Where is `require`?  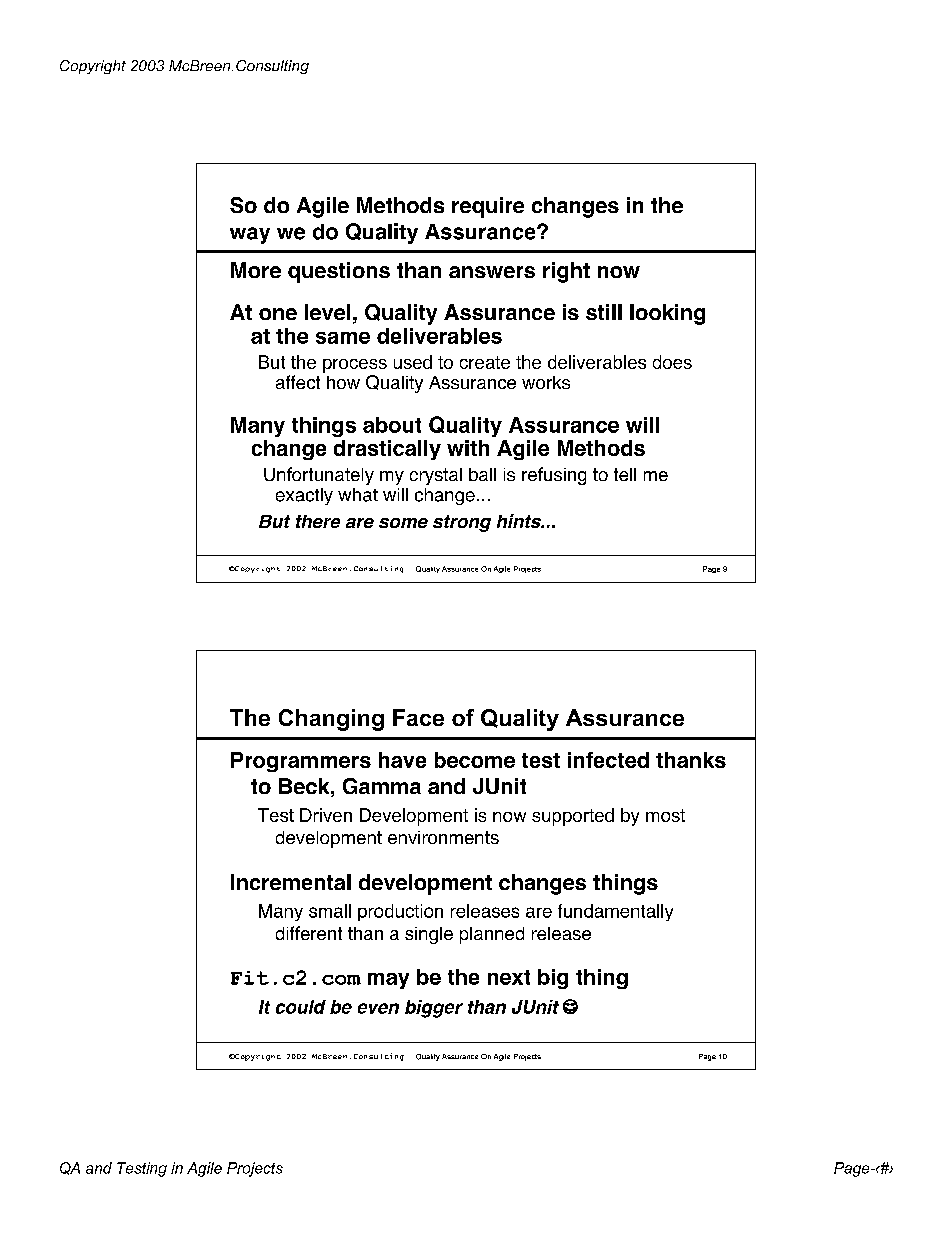 require is located at coordinates (488, 207).
